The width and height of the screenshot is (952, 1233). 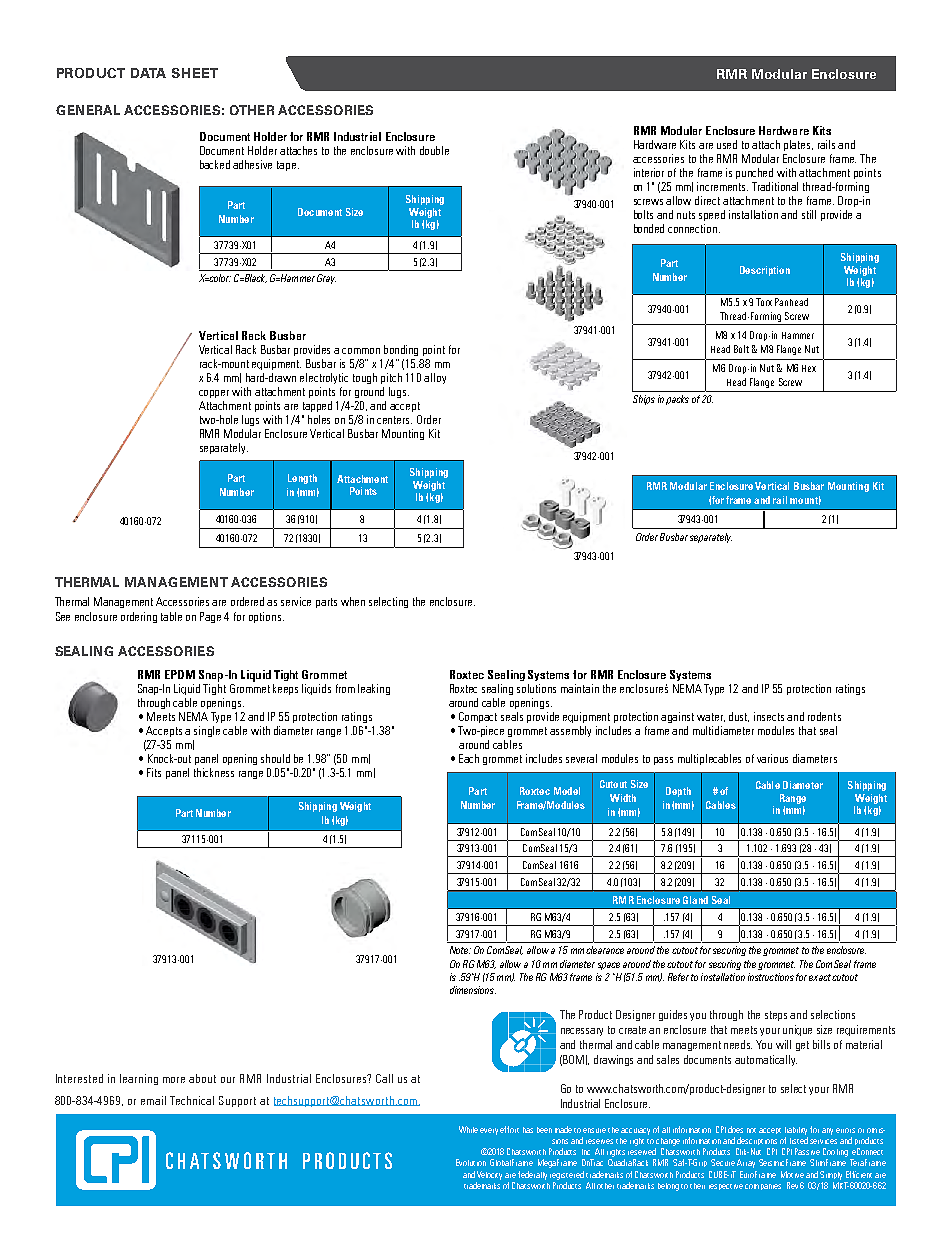 I want to click on email, so click(x=153, y=1100).
